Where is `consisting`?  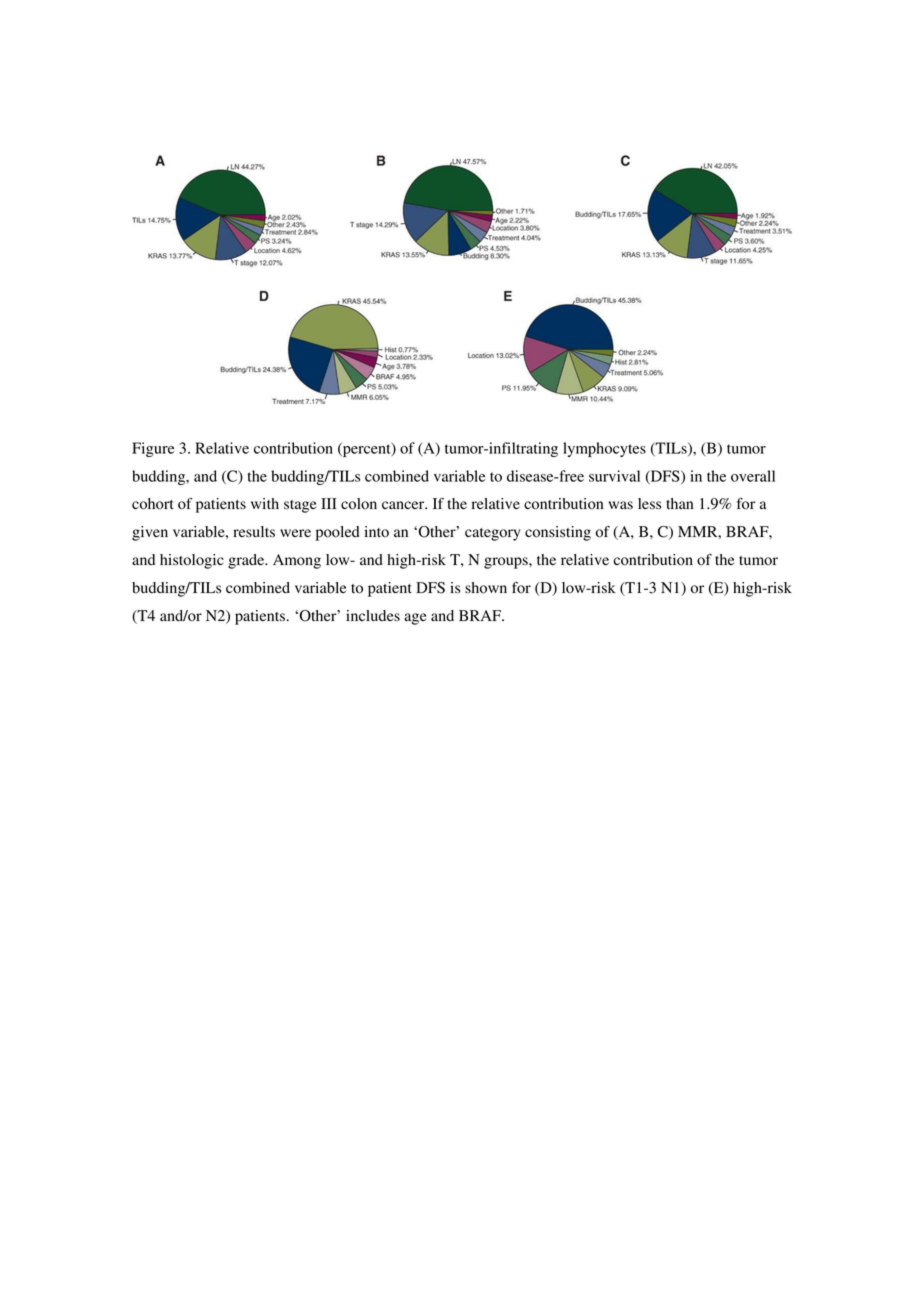 consisting is located at coordinates (558, 533).
